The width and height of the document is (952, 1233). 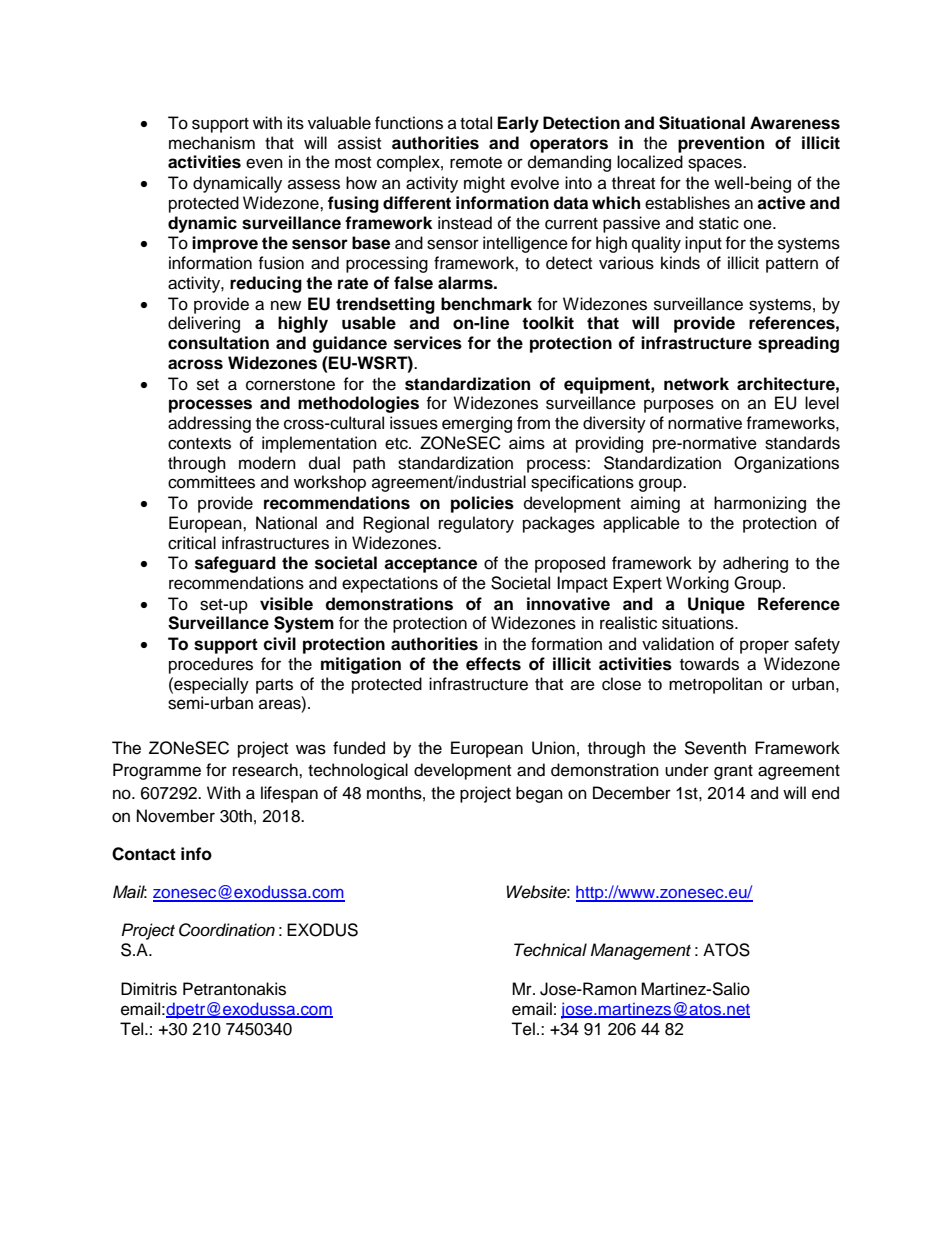 I want to click on procedures, so click(x=211, y=665).
